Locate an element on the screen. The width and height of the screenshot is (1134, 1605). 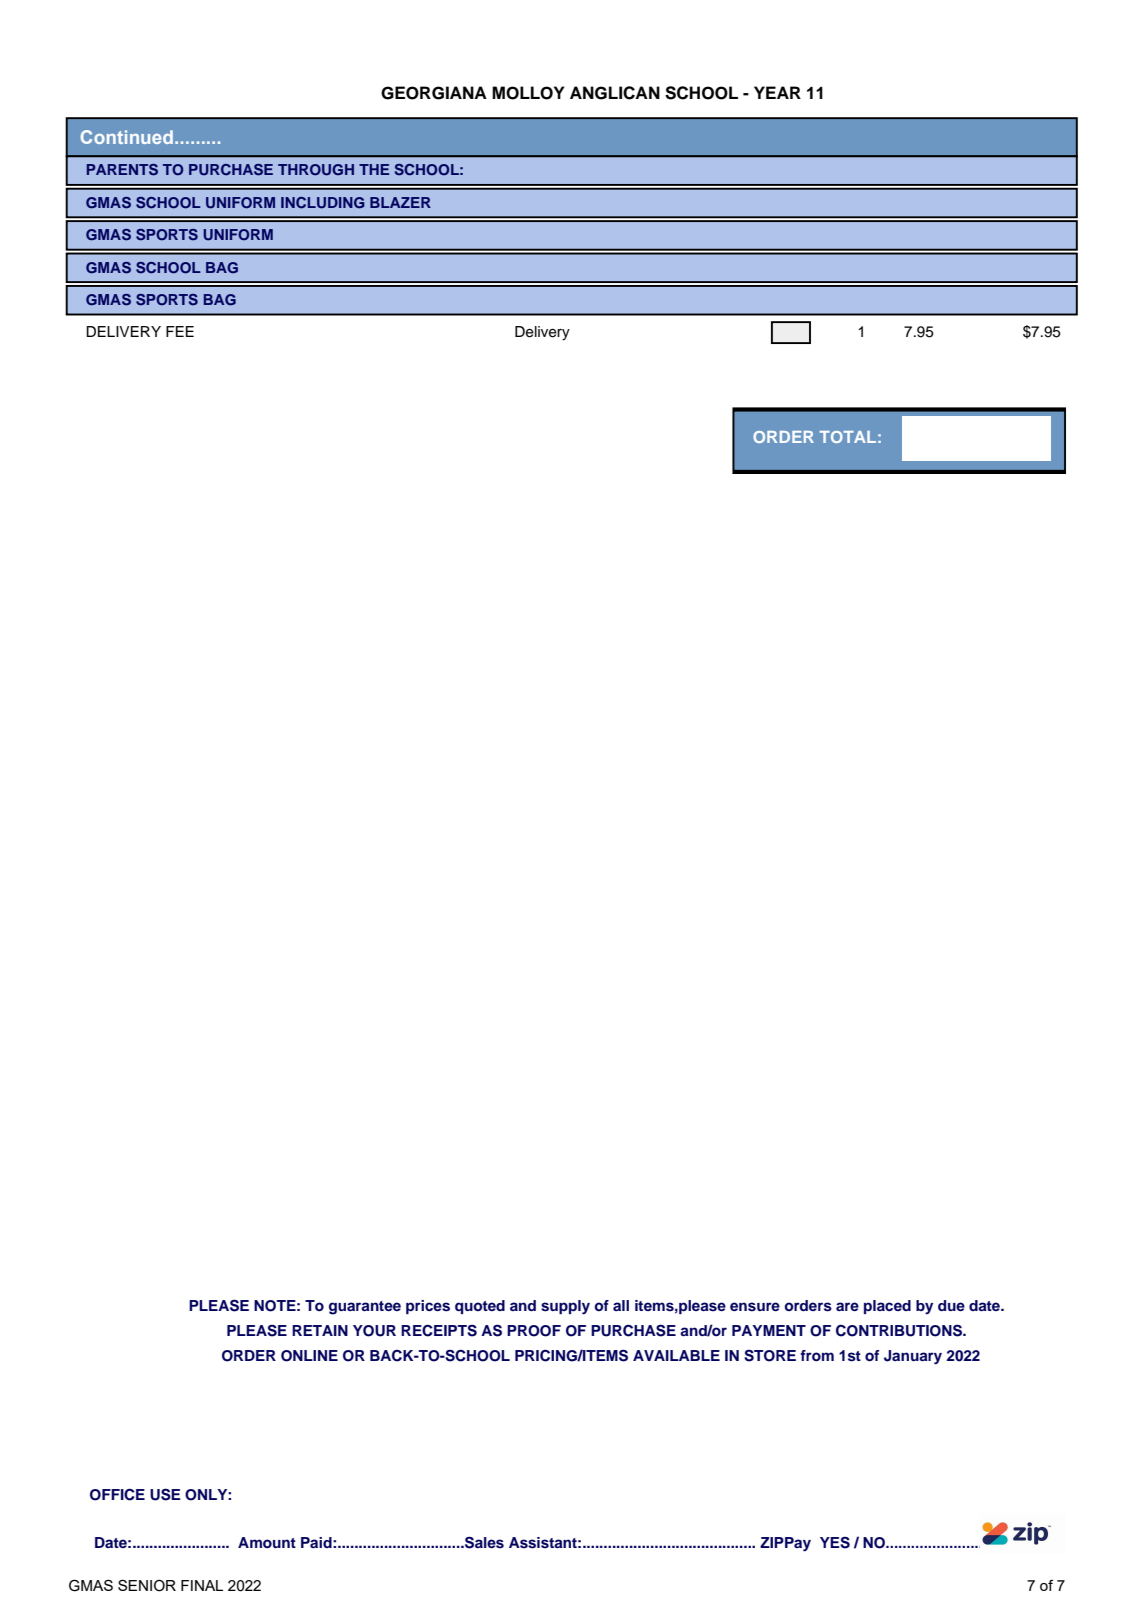
Amount is located at coordinates (267, 1542).
